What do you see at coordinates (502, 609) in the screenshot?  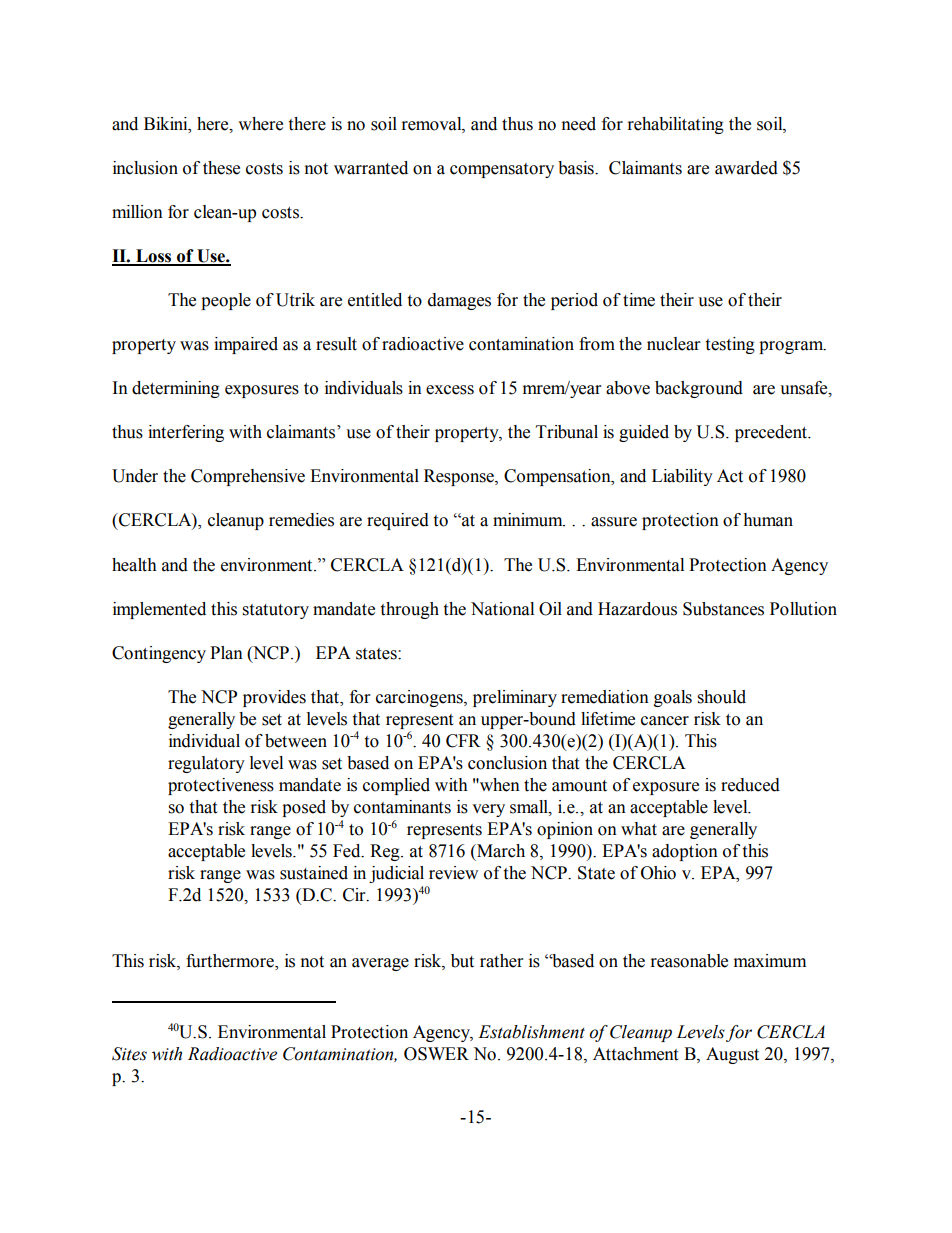 I see `National` at bounding box center [502, 609].
